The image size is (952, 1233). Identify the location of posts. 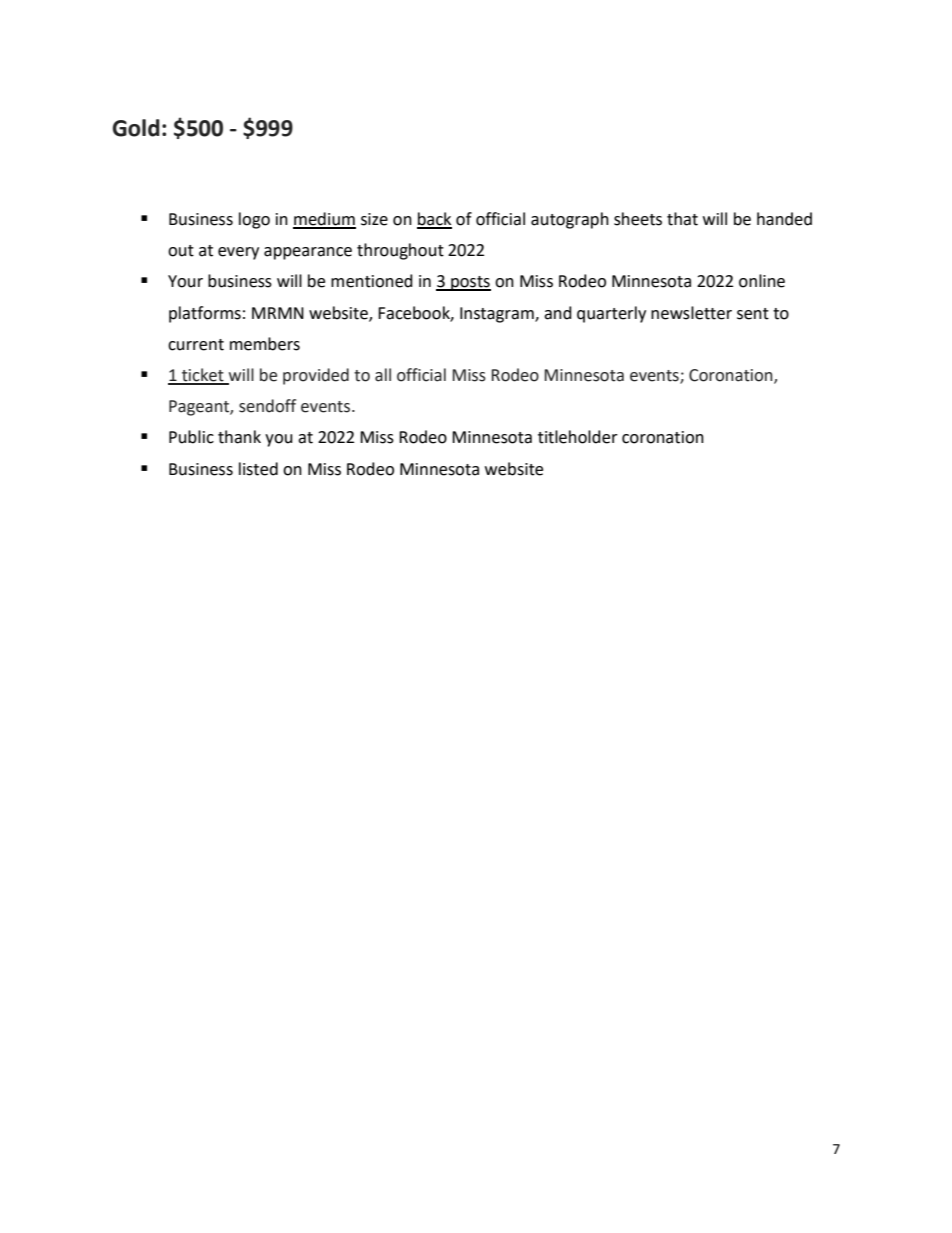
(470, 283).
